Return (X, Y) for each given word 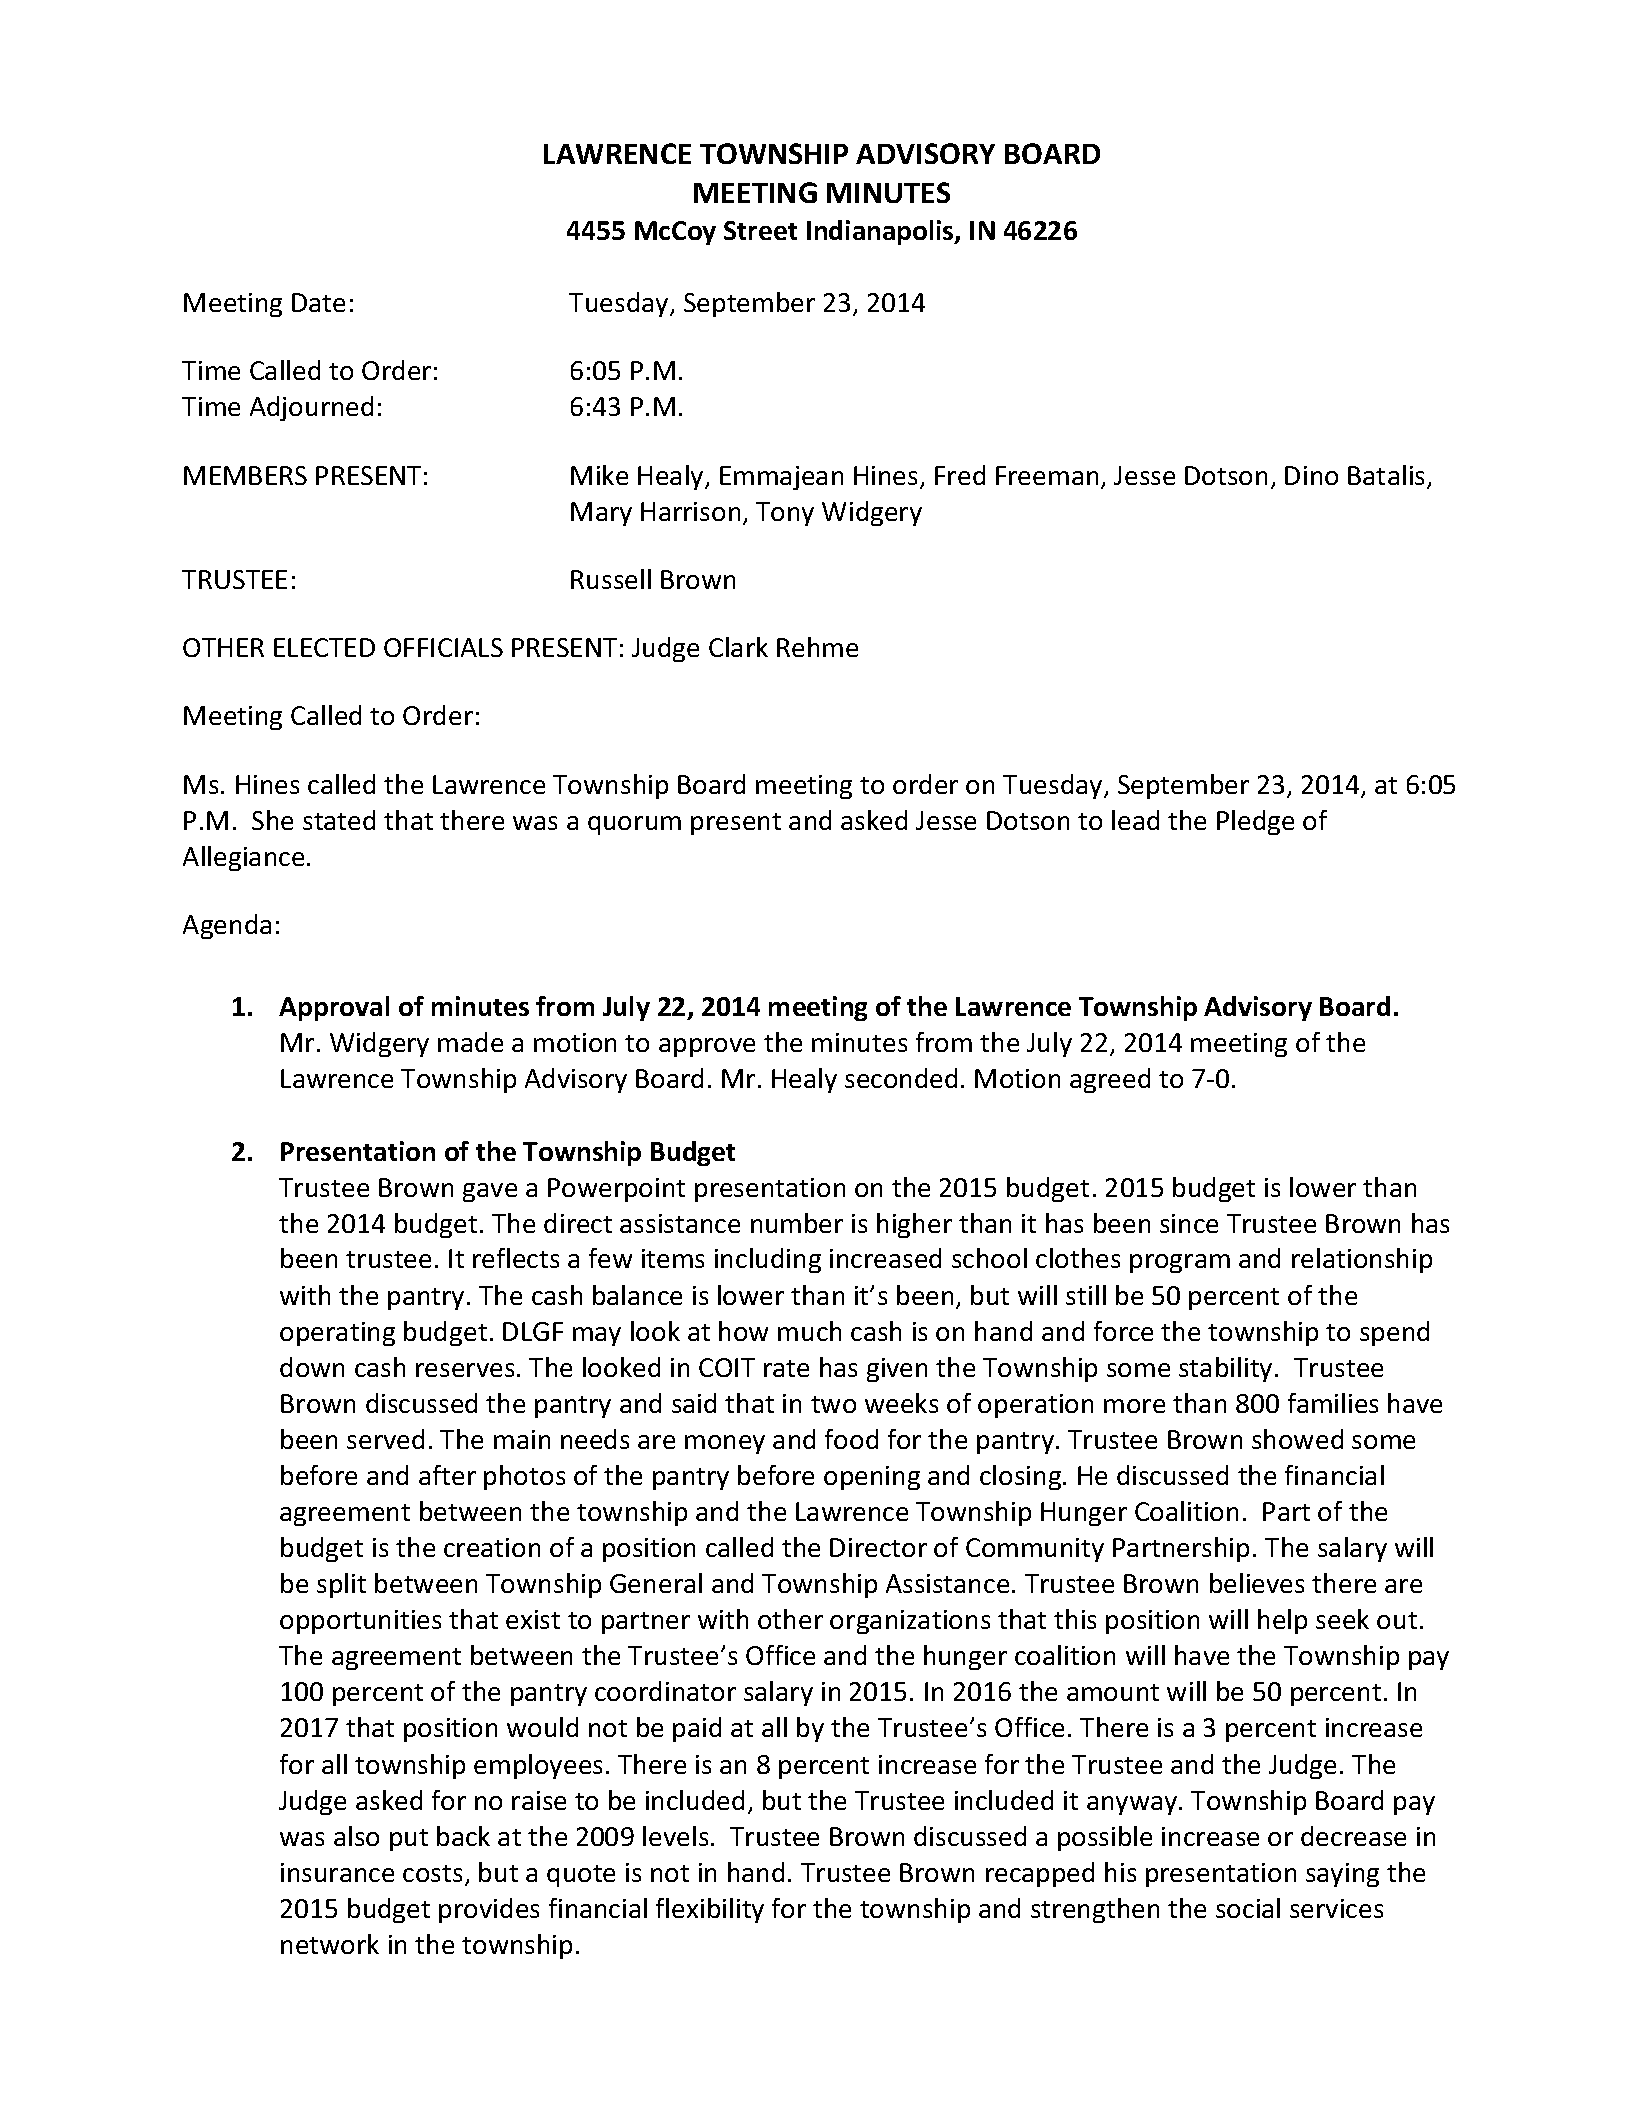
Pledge (1255, 822)
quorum (634, 825)
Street (760, 230)
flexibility (710, 1910)
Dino (1311, 475)
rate (786, 1368)
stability (1225, 1369)
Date (318, 302)
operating (337, 1334)
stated (339, 820)
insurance (337, 1872)
